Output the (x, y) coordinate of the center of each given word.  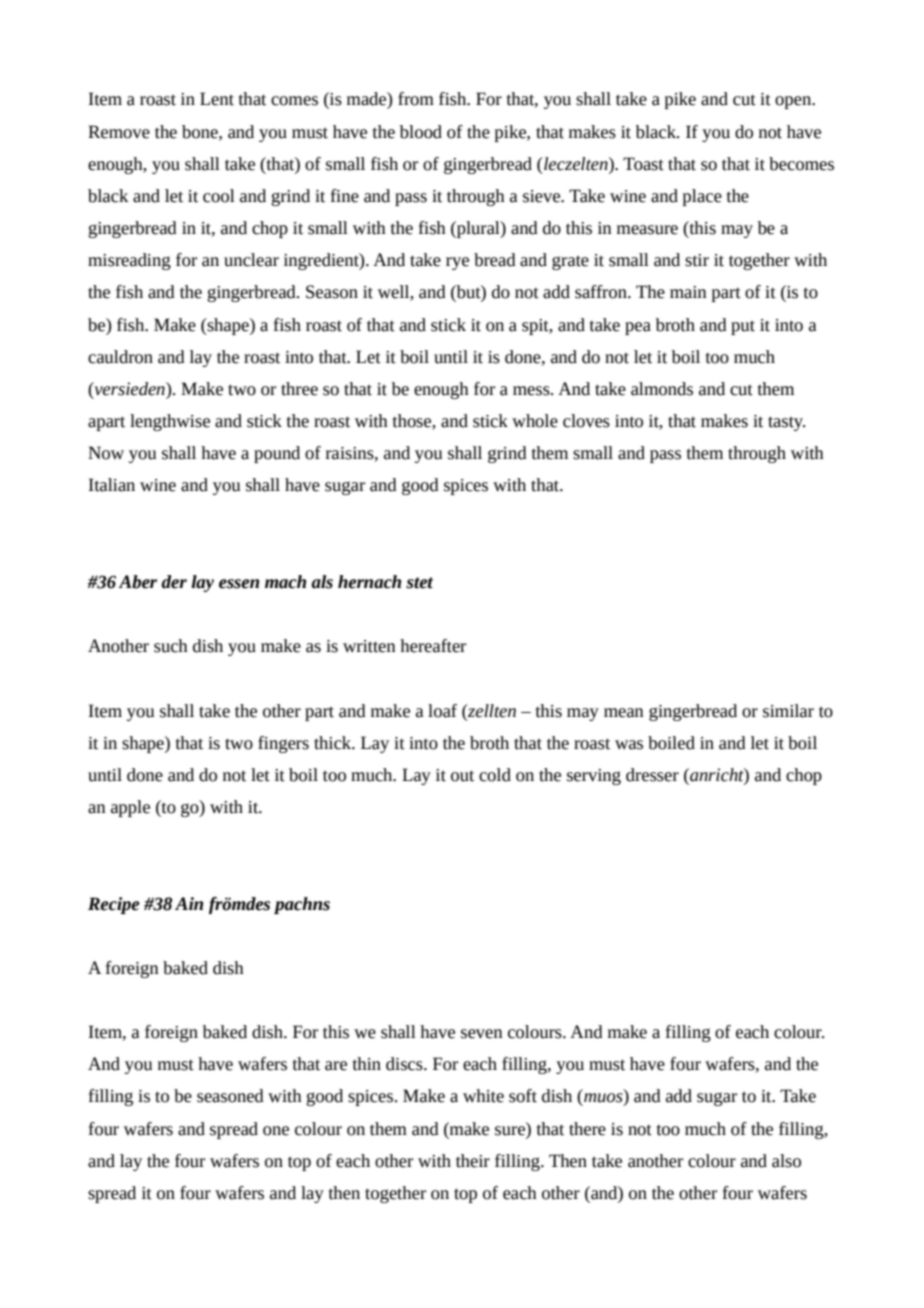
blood (421, 132)
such (171, 646)
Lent (217, 99)
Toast (643, 164)
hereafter (433, 646)
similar (788, 711)
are (336, 1066)
